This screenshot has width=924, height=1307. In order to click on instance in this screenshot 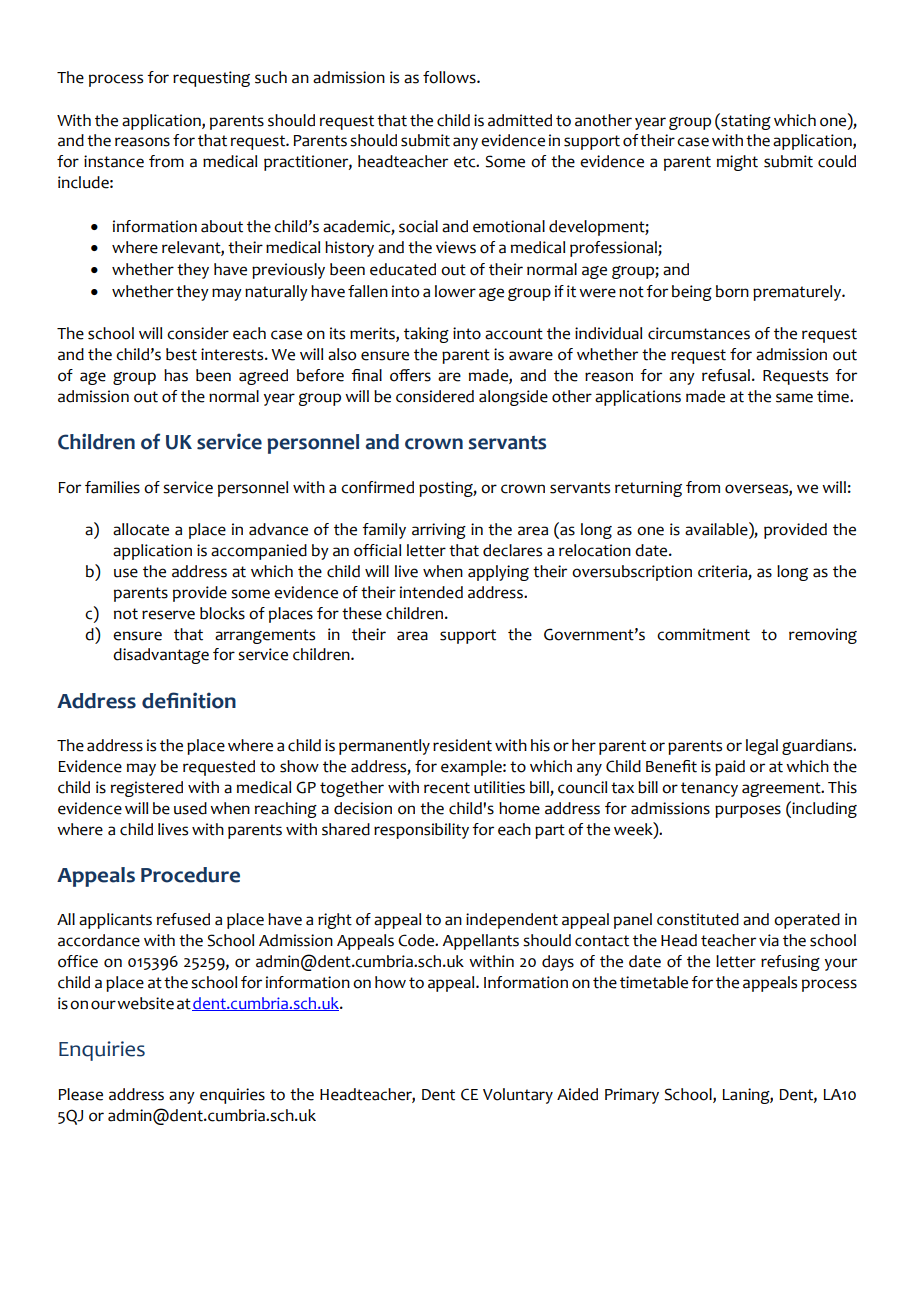, I will do `click(114, 161)`.
